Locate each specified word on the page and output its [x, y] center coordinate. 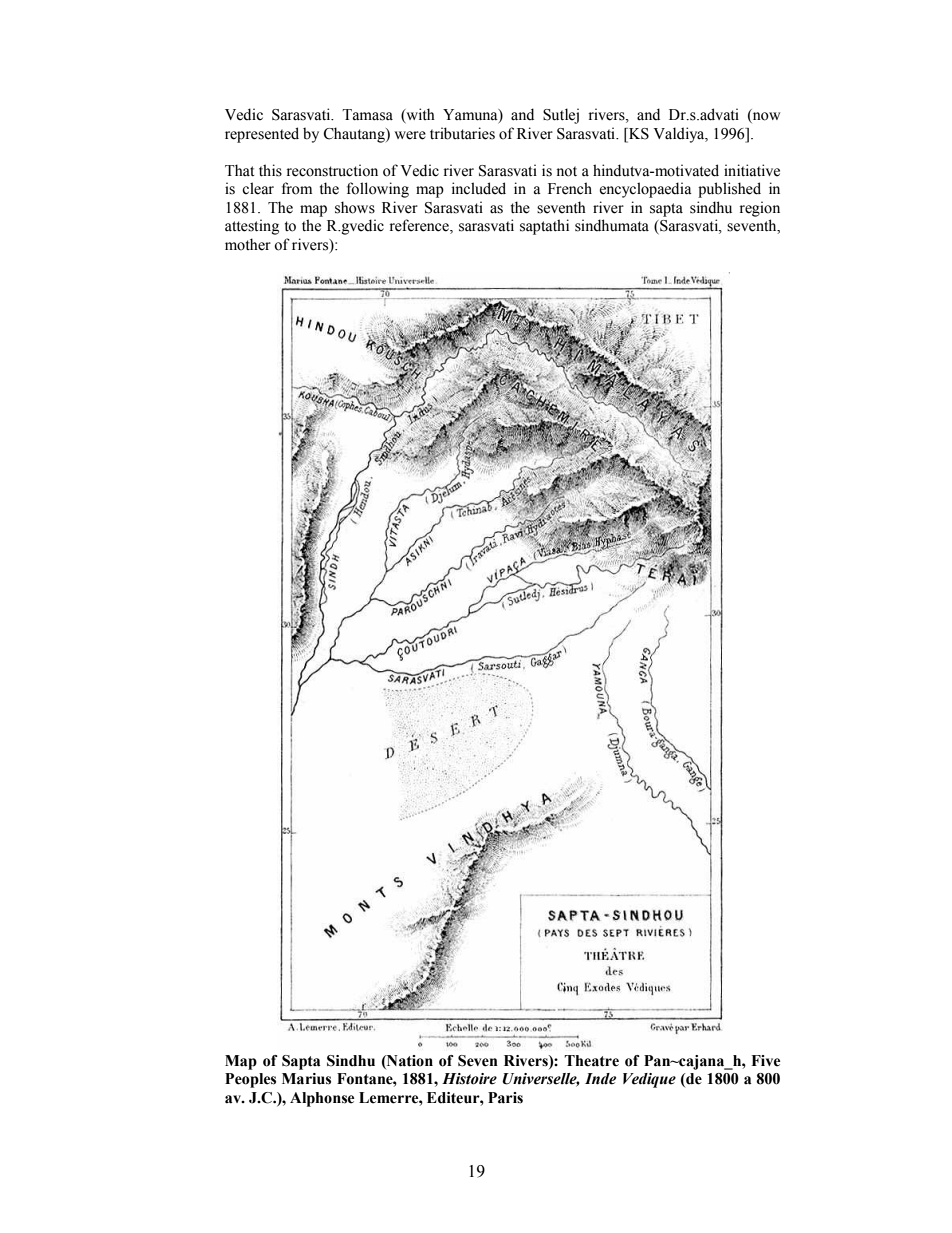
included [479, 188]
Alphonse [322, 1099]
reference [420, 226]
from [297, 188]
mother [248, 244]
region [760, 209]
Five [765, 1061]
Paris [505, 1098]
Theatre [591, 1061]
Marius [306, 1079]
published [729, 190]
